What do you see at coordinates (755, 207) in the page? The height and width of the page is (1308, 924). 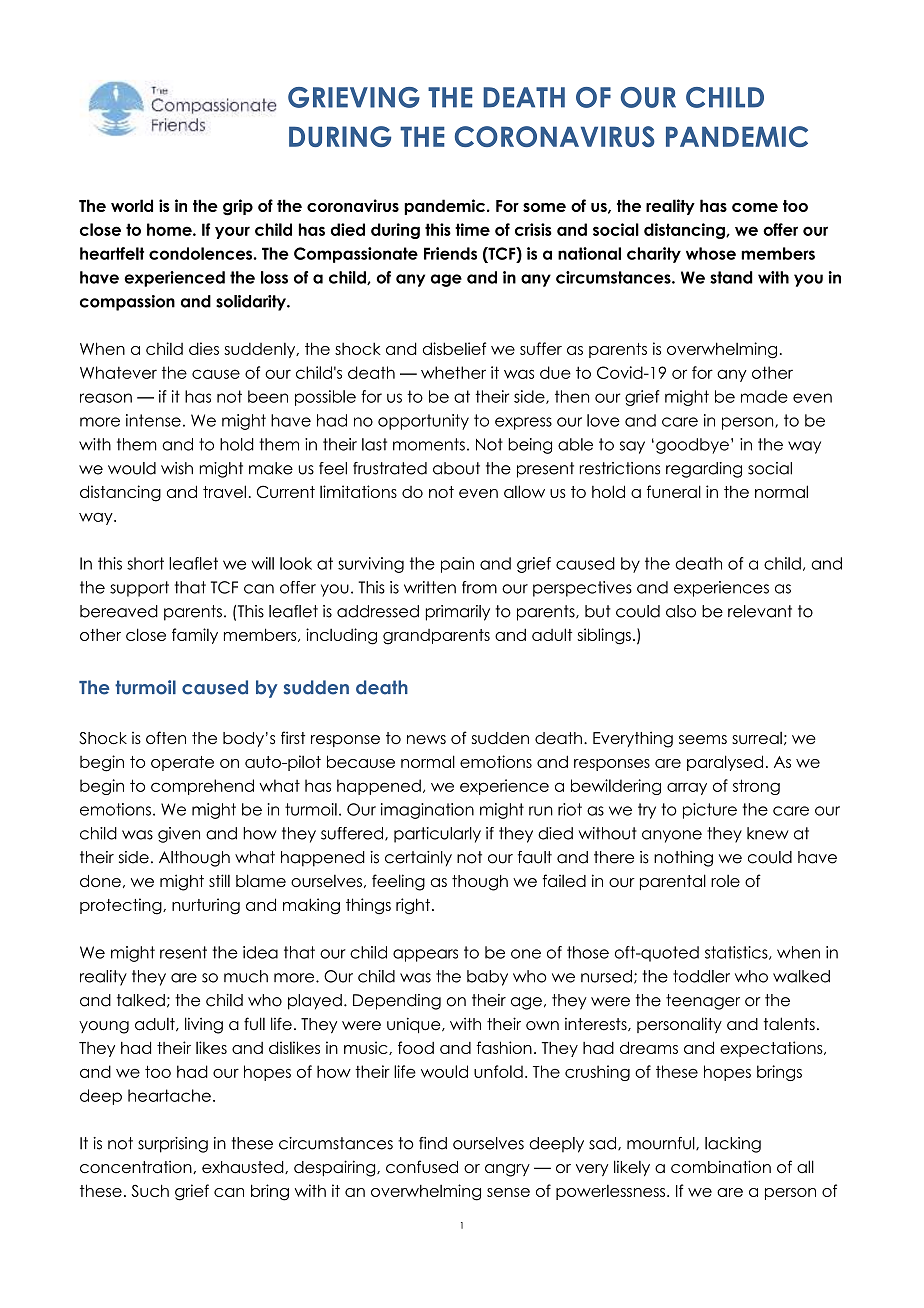 I see `come` at bounding box center [755, 207].
